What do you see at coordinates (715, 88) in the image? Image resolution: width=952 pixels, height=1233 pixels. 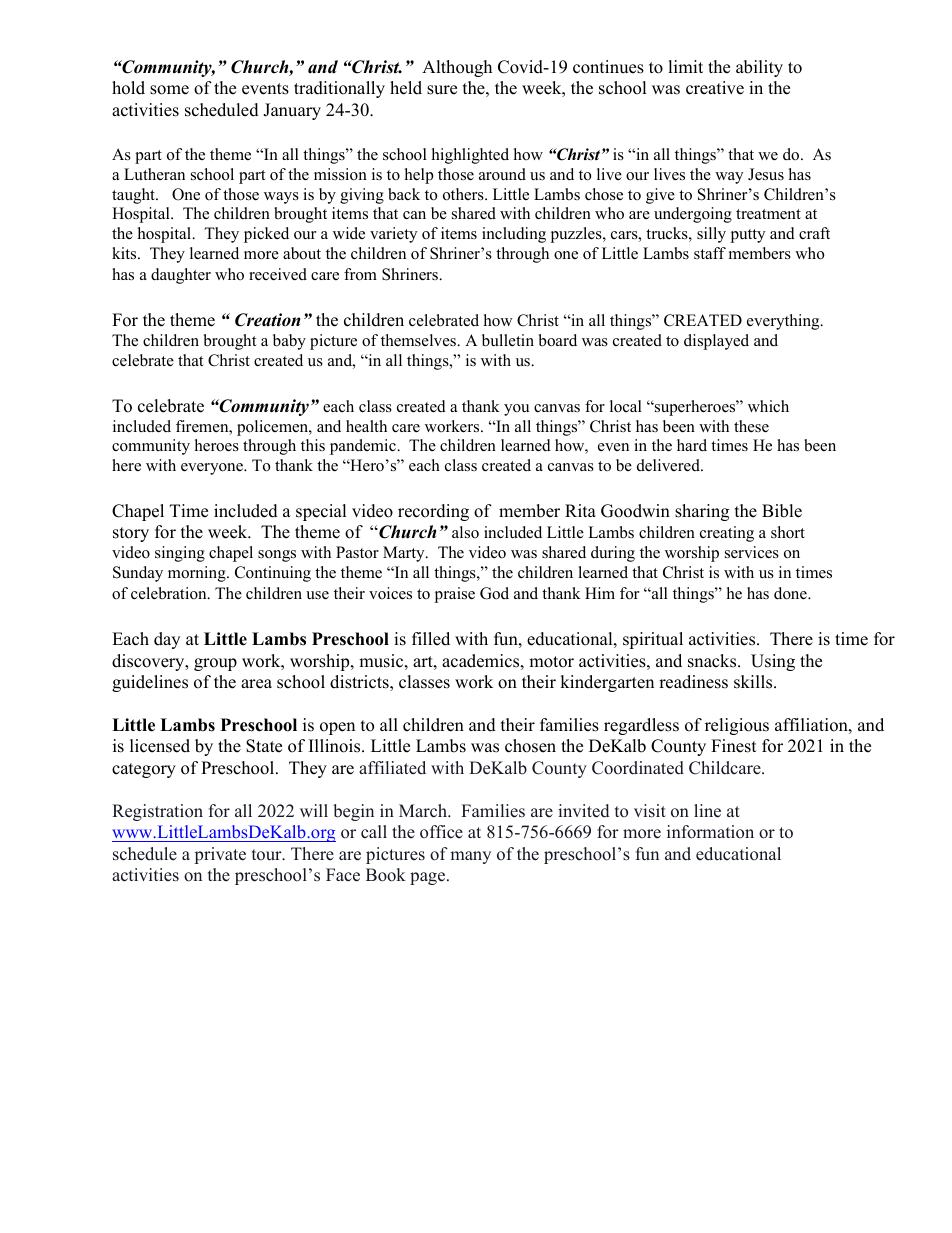 I see `creative` at bounding box center [715, 88].
